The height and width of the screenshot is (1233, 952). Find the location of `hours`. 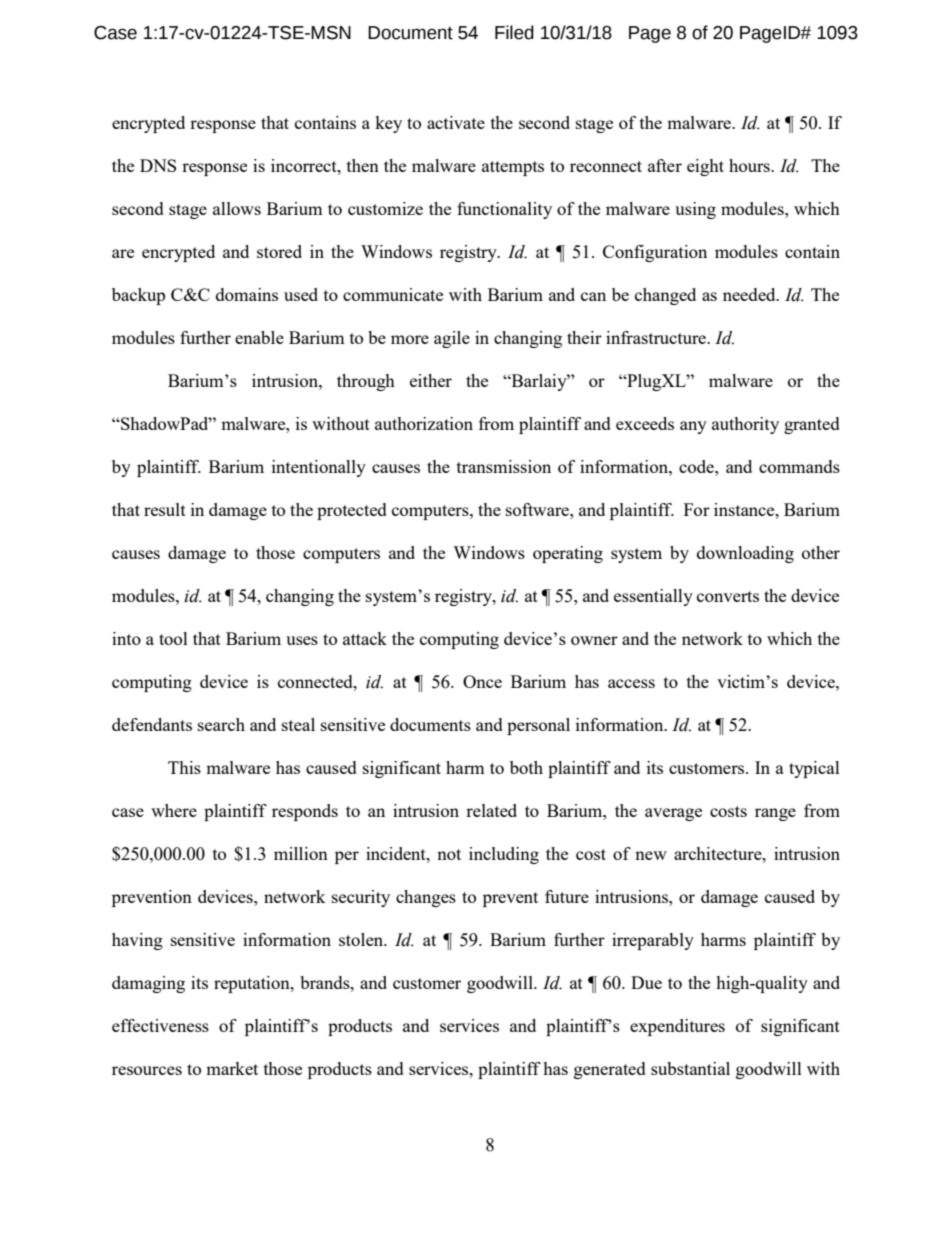

hours is located at coordinates (750, 165).
